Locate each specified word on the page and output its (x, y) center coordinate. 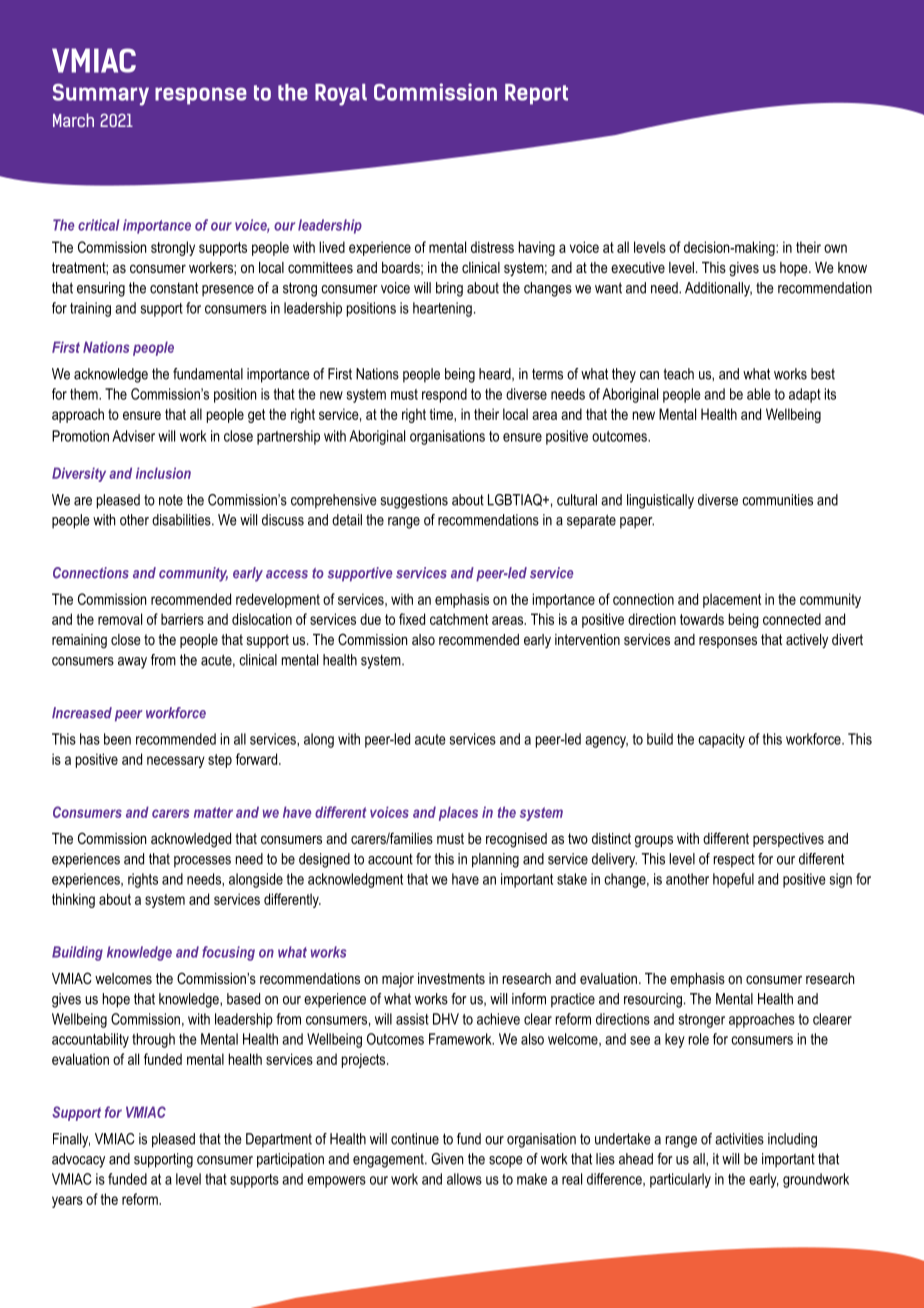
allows (464, 1179)
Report (536, 94)
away (132, 663)
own (835, 248)
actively (807, 641)
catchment (459, 619)
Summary (101, 94)
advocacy (78, 1160)
